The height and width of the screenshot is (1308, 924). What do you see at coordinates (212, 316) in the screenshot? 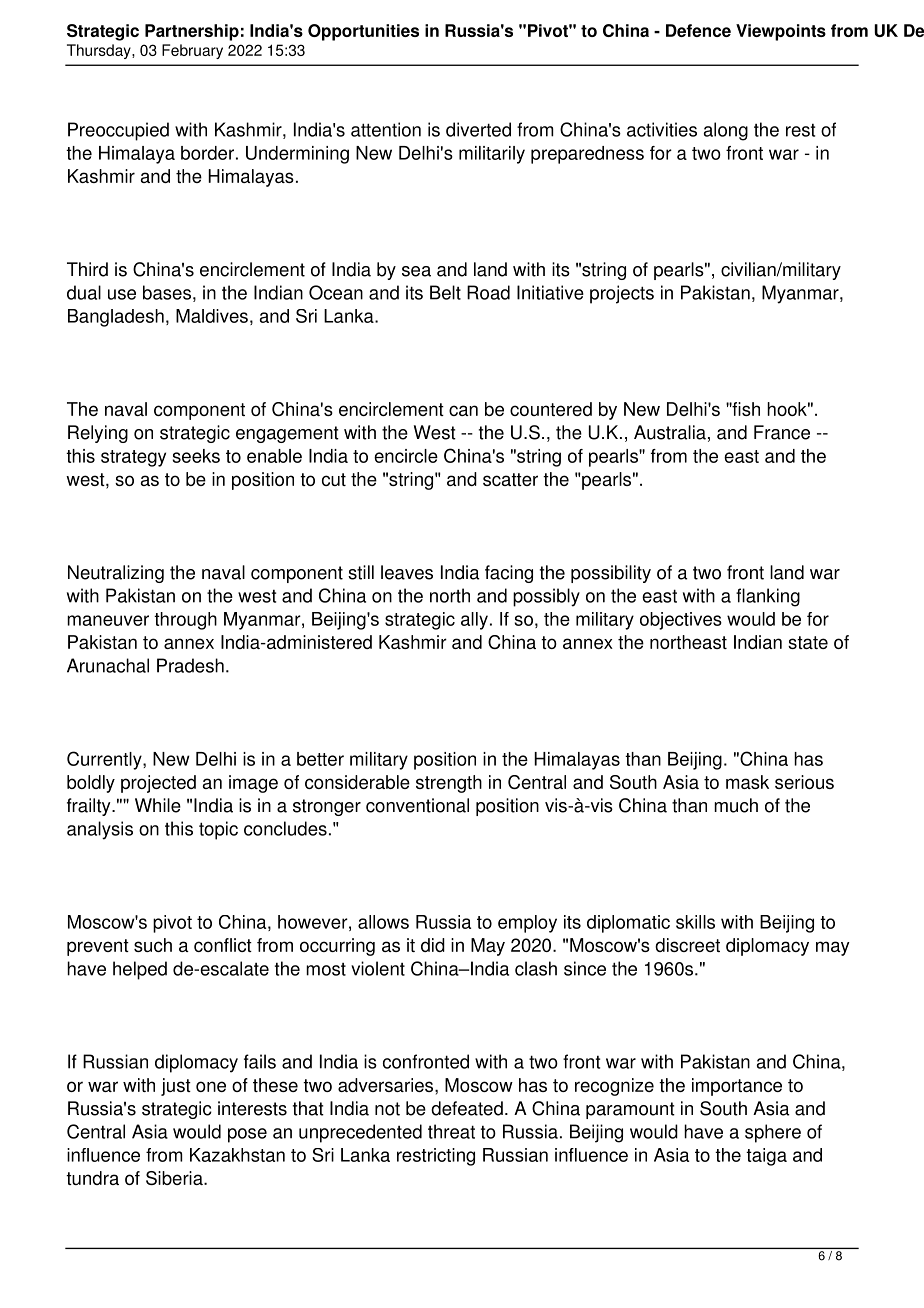
I see `Maldives` at bounding box center [212, 316].
